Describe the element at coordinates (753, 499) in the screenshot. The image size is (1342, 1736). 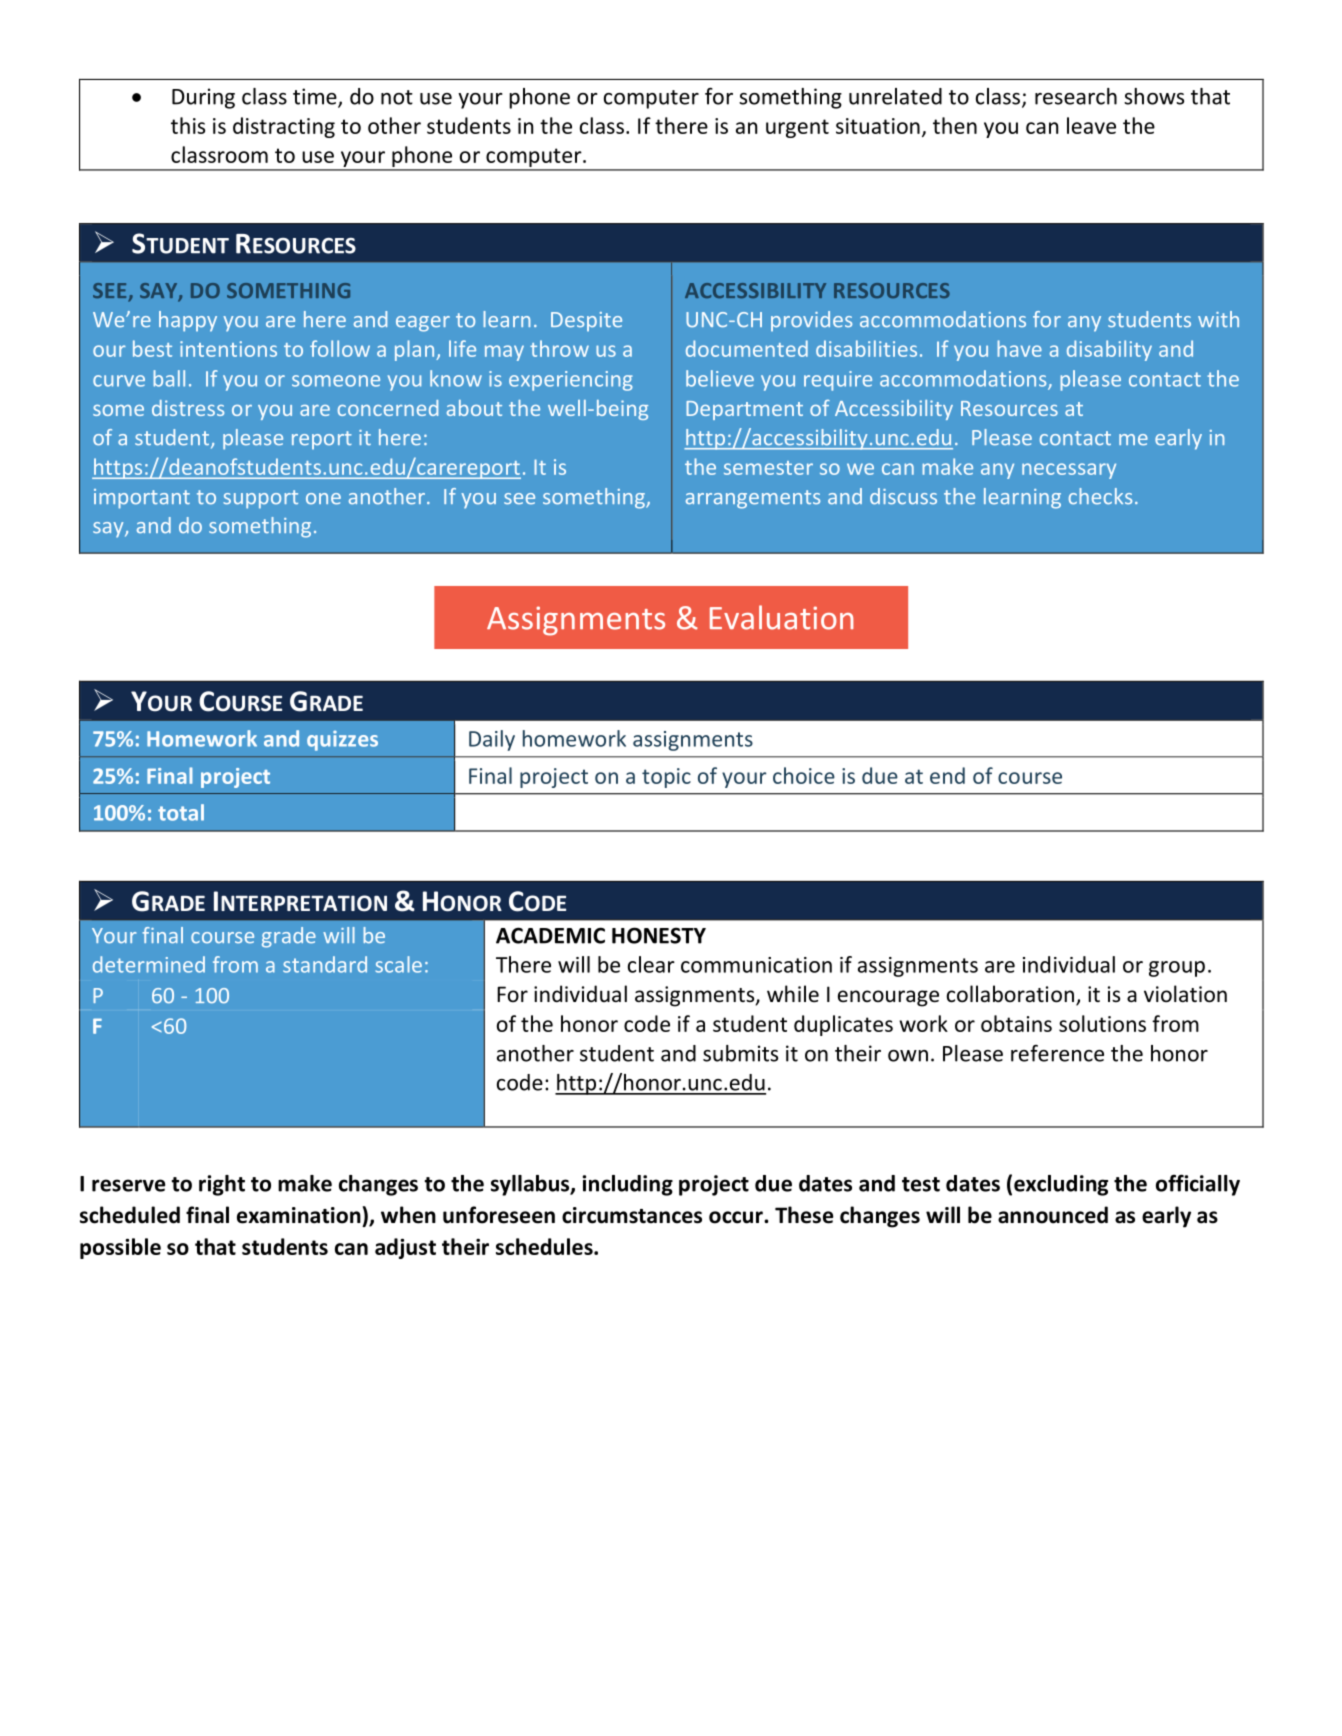
I see `arrangements` at that location.
